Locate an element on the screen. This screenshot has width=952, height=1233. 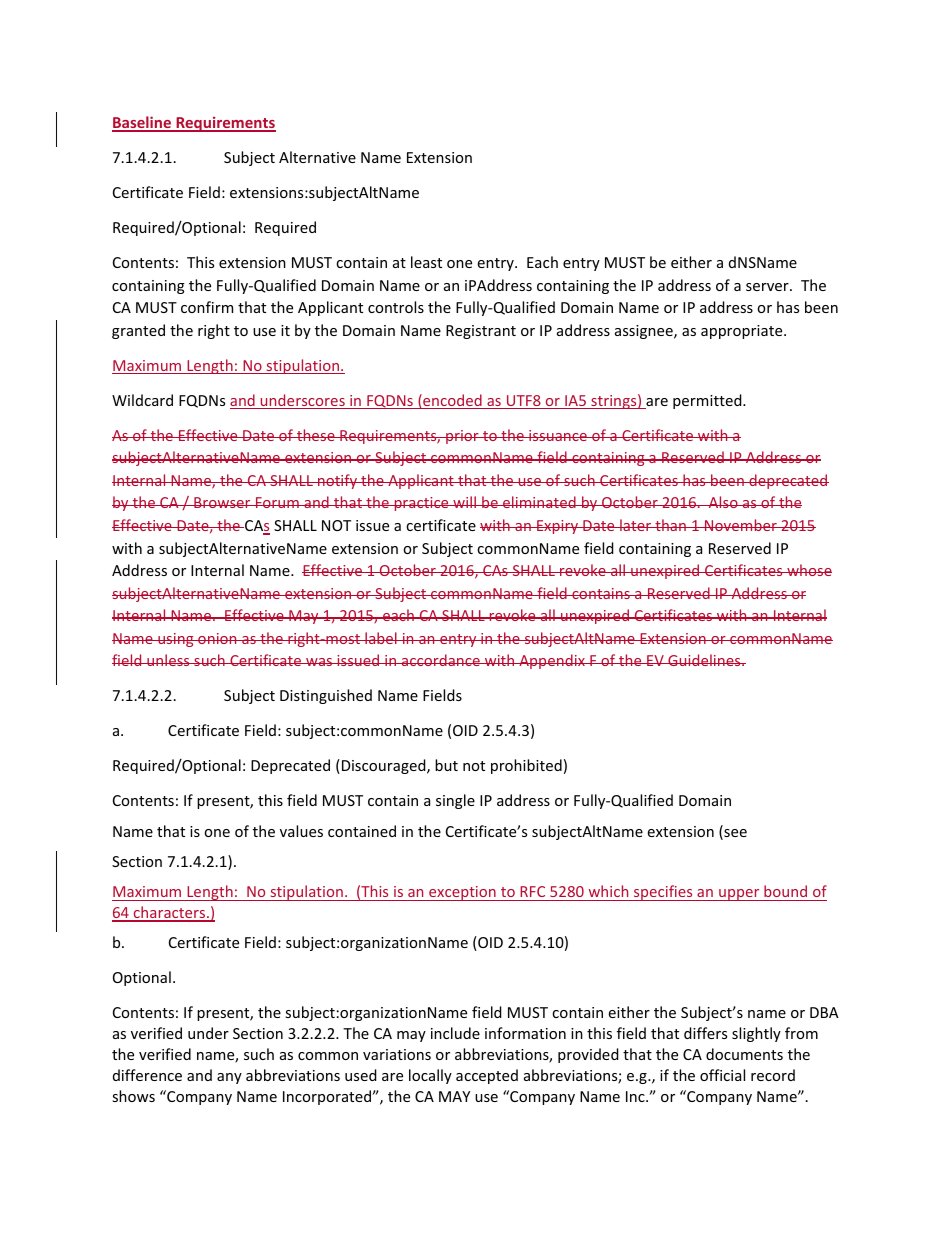
documents is located at coordinates (744, 1054).
